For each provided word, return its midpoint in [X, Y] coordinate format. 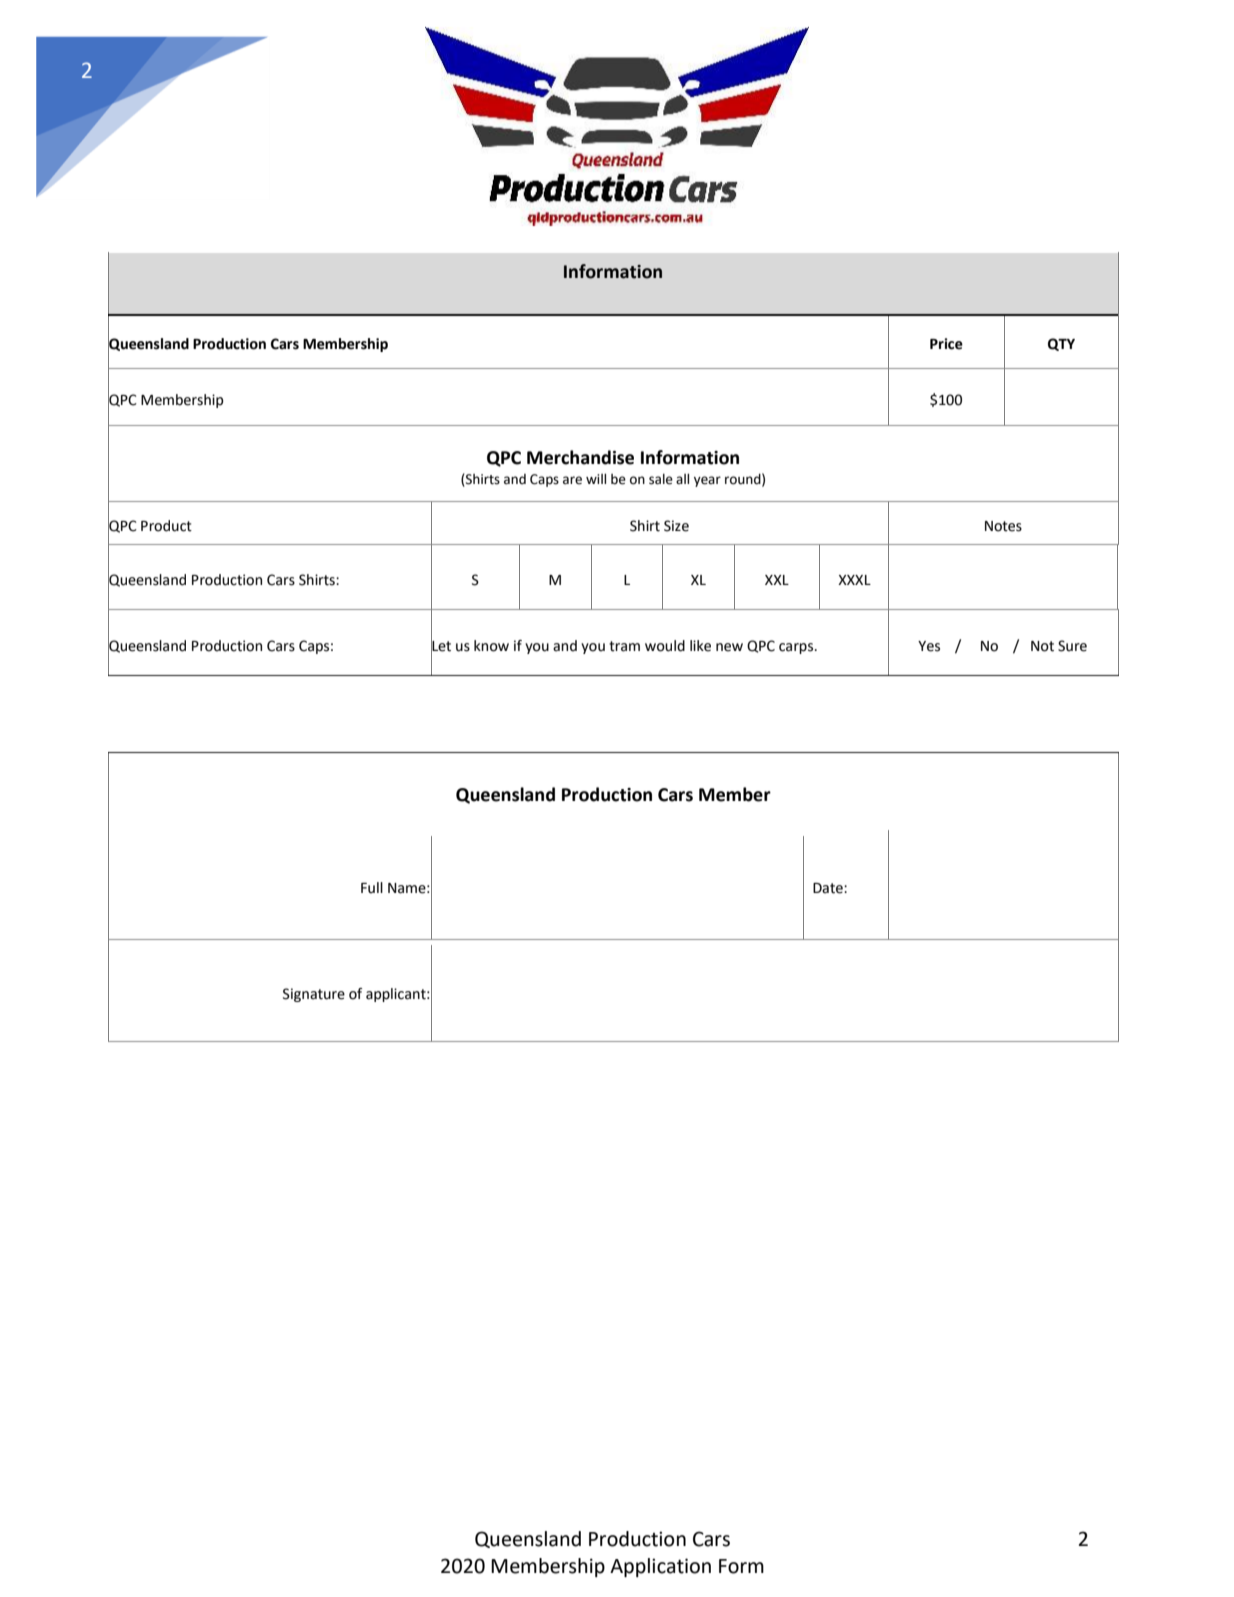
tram [624, 646]
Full [372, 888]
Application [660, 1567]
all [682, 478]
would [665, 646]
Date [829, 888]
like [700, 646]
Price [946, 344]
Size [676, 526]
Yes [929, 646]
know [491, 646]
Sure [1072, 646]
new [729, 647]
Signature [314, 995]
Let [441, 645]
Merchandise [580, 457]
